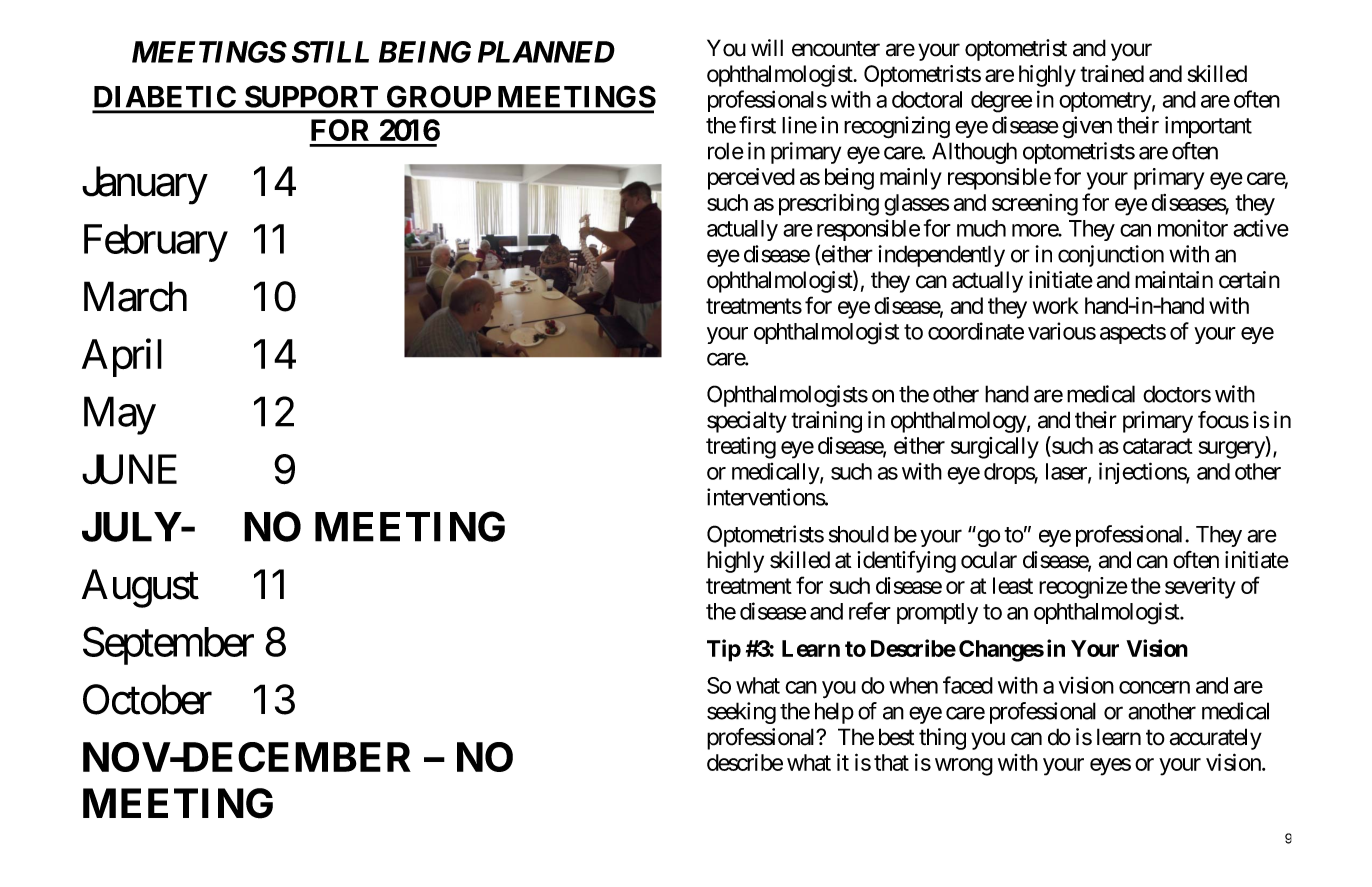 This page has height=887, width=1372. I want to click on cataract, so click(1158, 446).
